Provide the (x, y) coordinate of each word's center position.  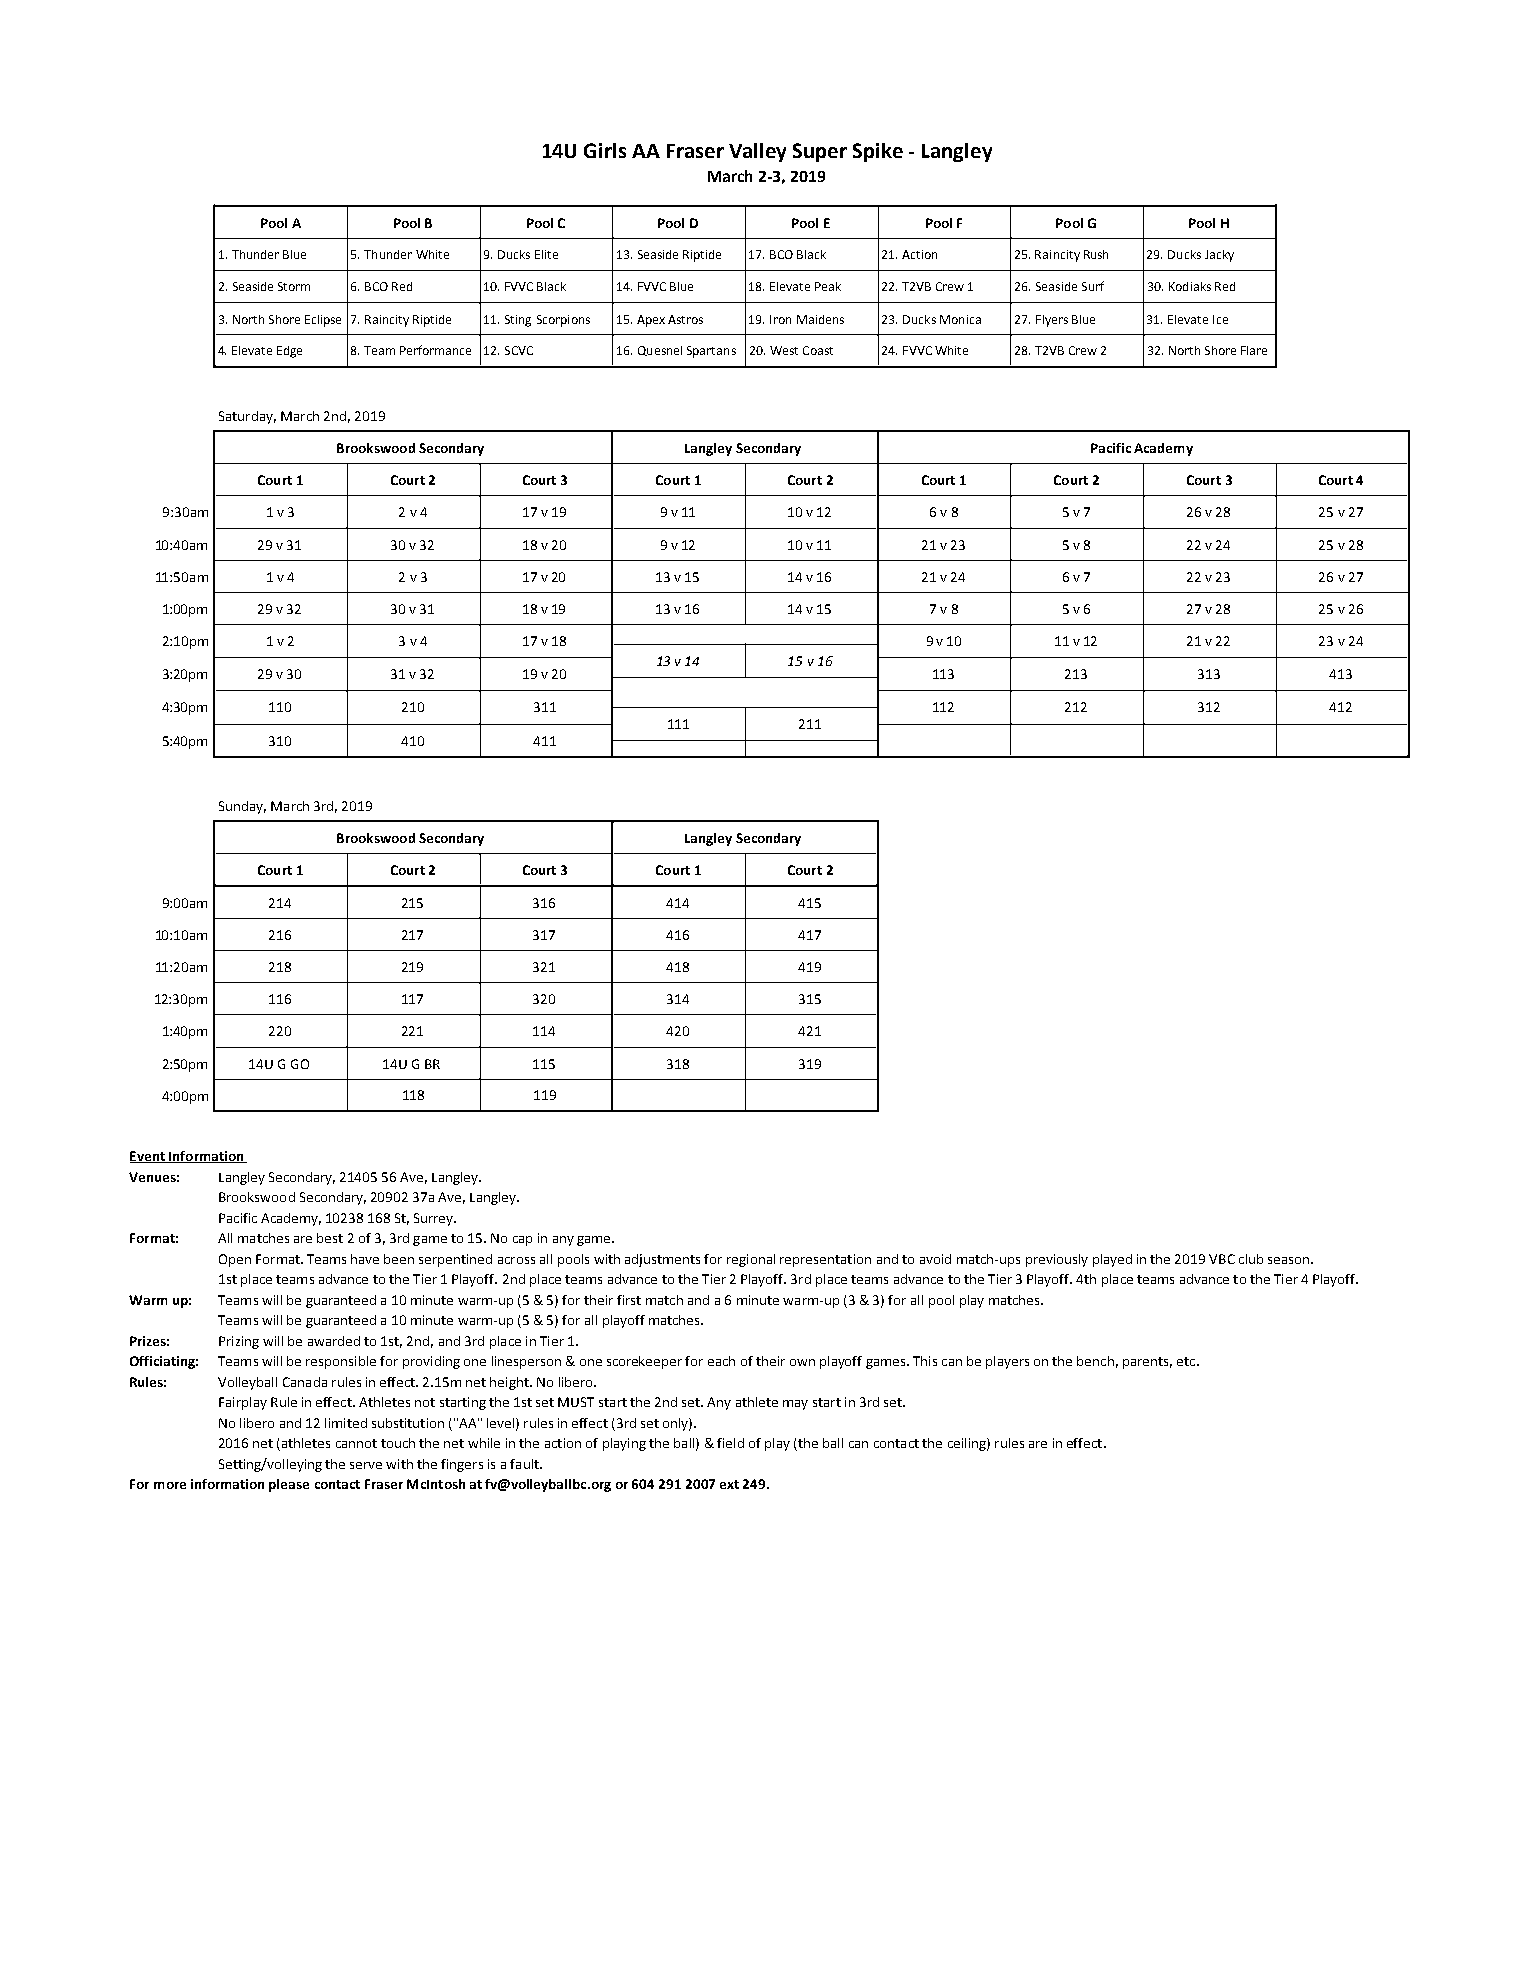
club (1251, 1259)
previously (1057, 1260)
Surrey (435, 1219)
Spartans (711, 352)
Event (148, 1157)
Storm (294, 286)
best (330, 1238)
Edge (289, 352)
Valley (757, 152)
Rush (1096, 254)
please (289, 1485)
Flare (1254, 350)
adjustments (662, 1260)
